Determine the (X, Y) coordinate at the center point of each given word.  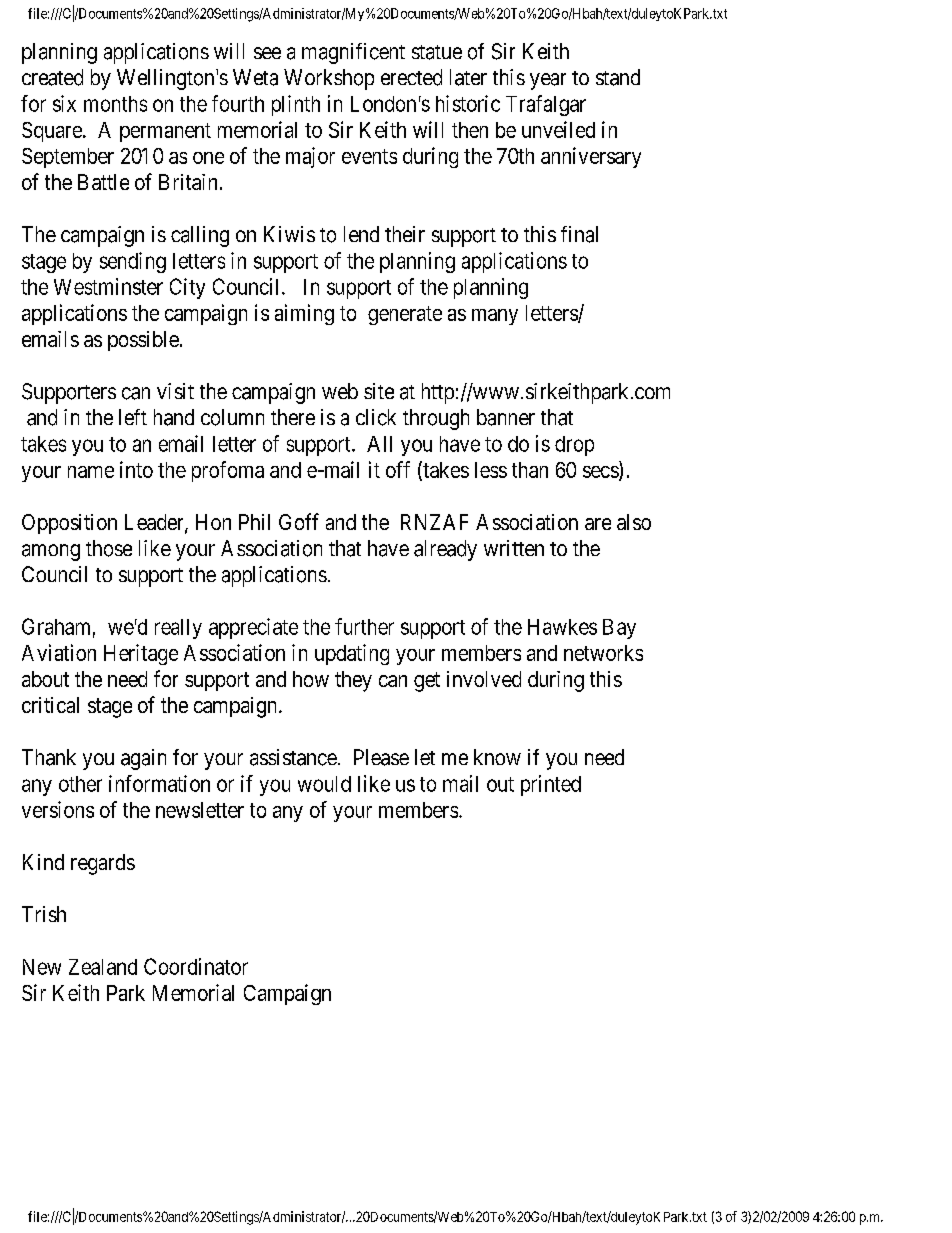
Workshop (329, 79)
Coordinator (196, 966)
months (115, 104)
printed (551, 785)
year (548, 81)
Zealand (103, 967)
